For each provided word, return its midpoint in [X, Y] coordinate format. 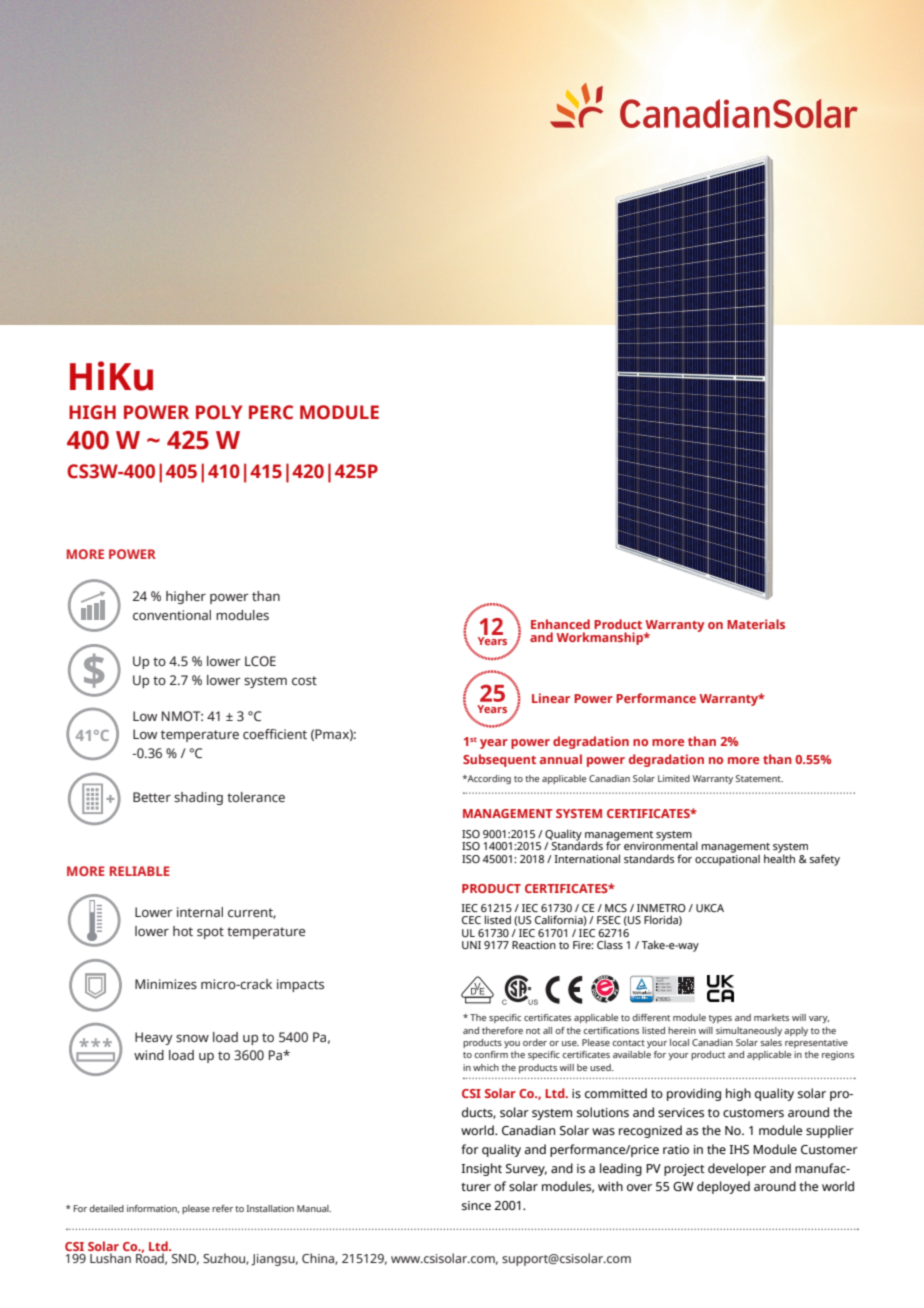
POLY [219, 412]
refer [222, 1208]
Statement [759, 778]
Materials [756, 624]
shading [198, 798]
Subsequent [499, 760]
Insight [482, 1169]
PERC [271, 412]
